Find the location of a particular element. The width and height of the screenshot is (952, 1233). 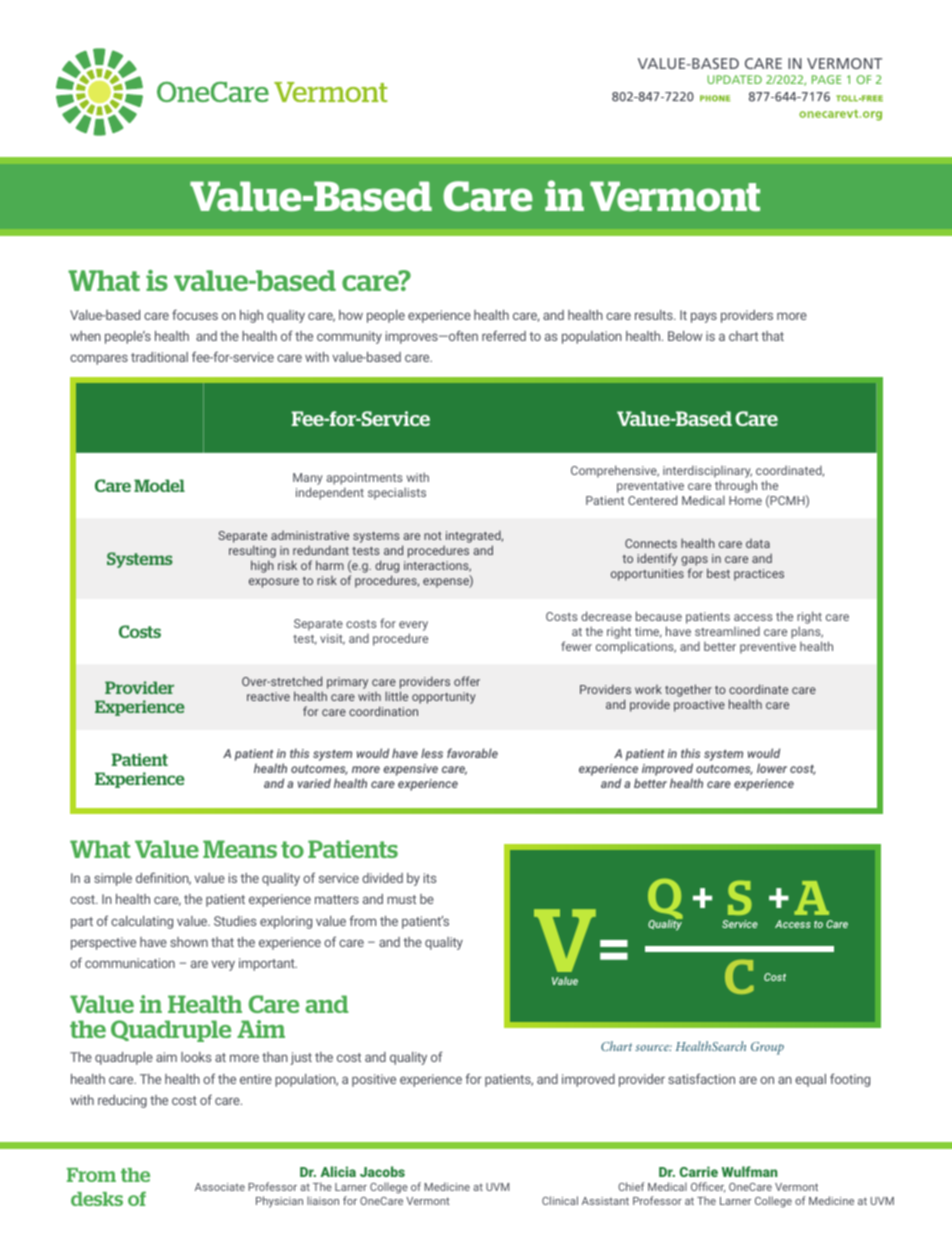

lower is located at coordinates (772, 768).
